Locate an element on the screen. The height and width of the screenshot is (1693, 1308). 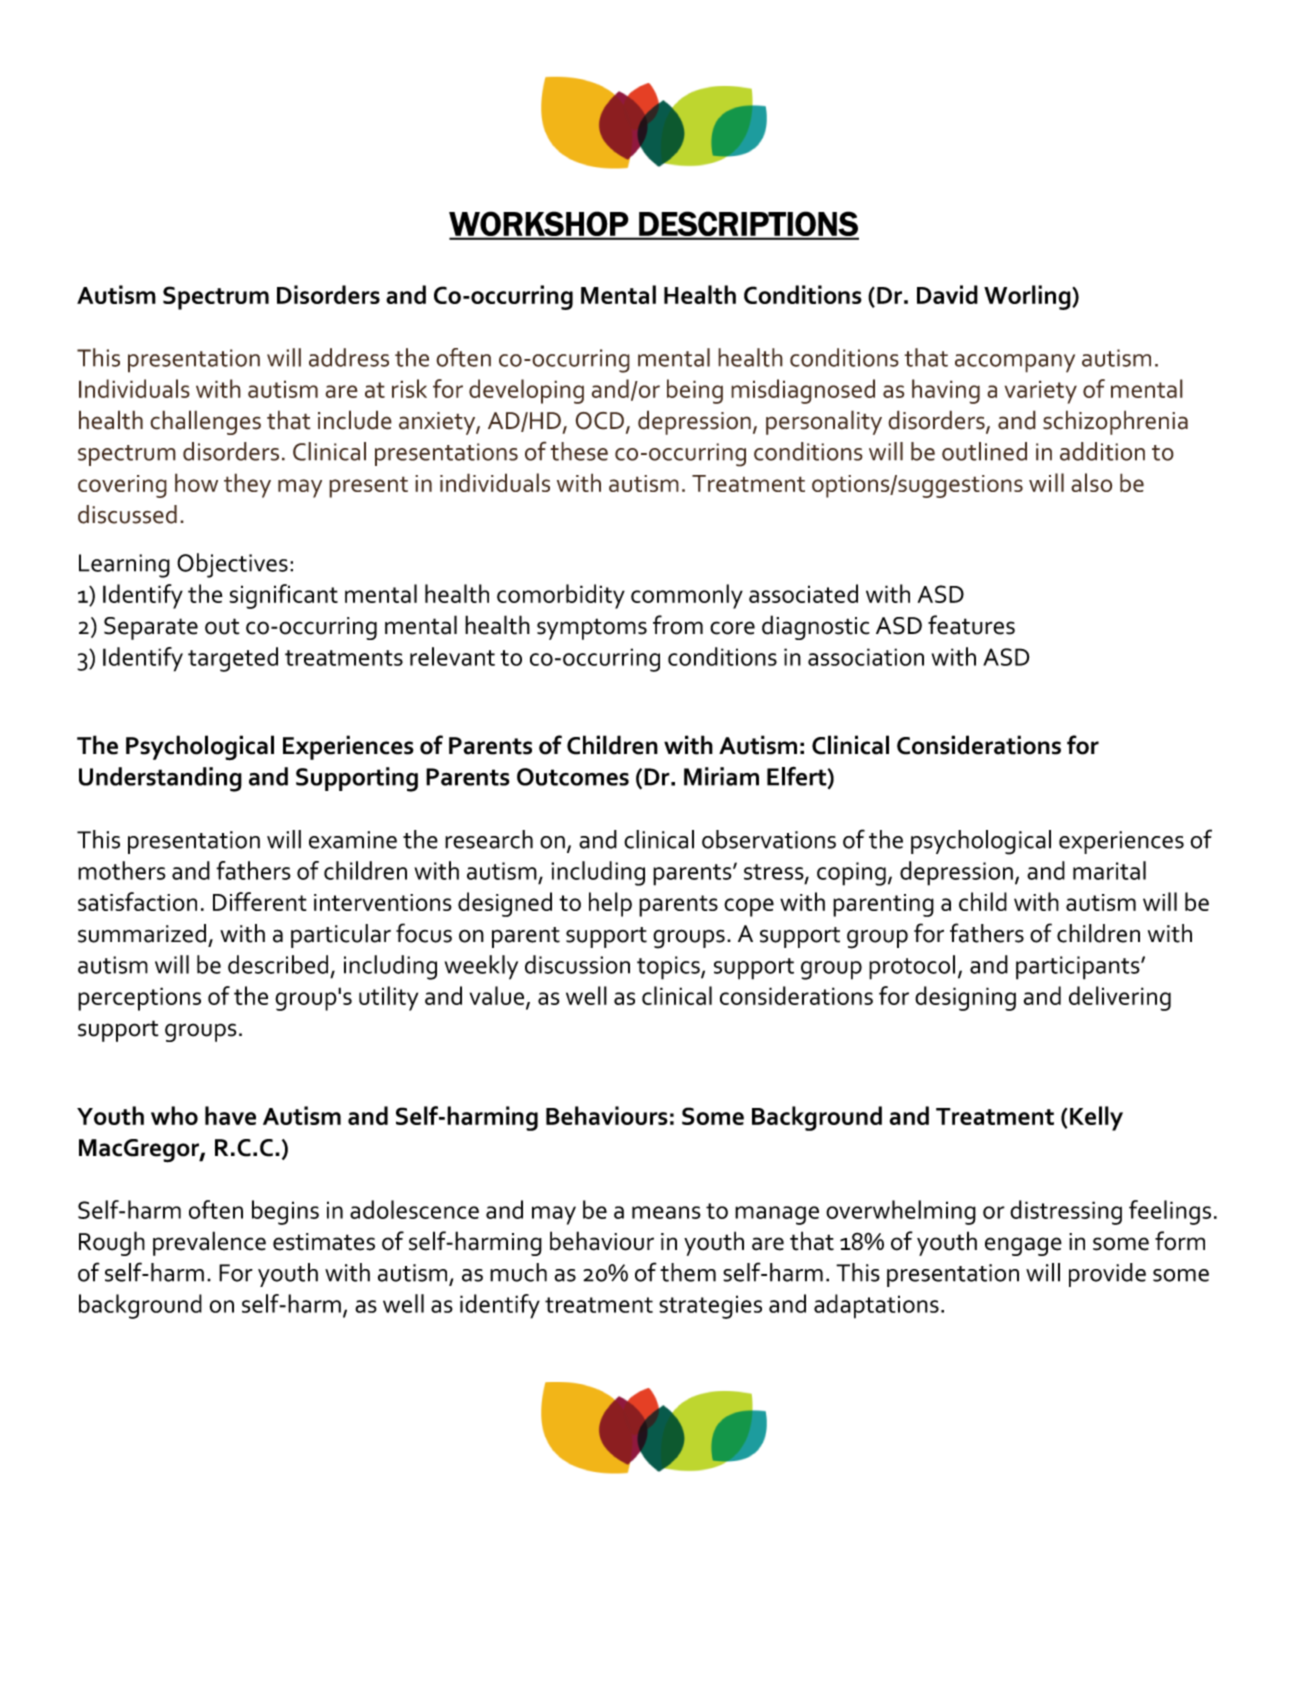
accompany is located at coordinates (1015, 363).
